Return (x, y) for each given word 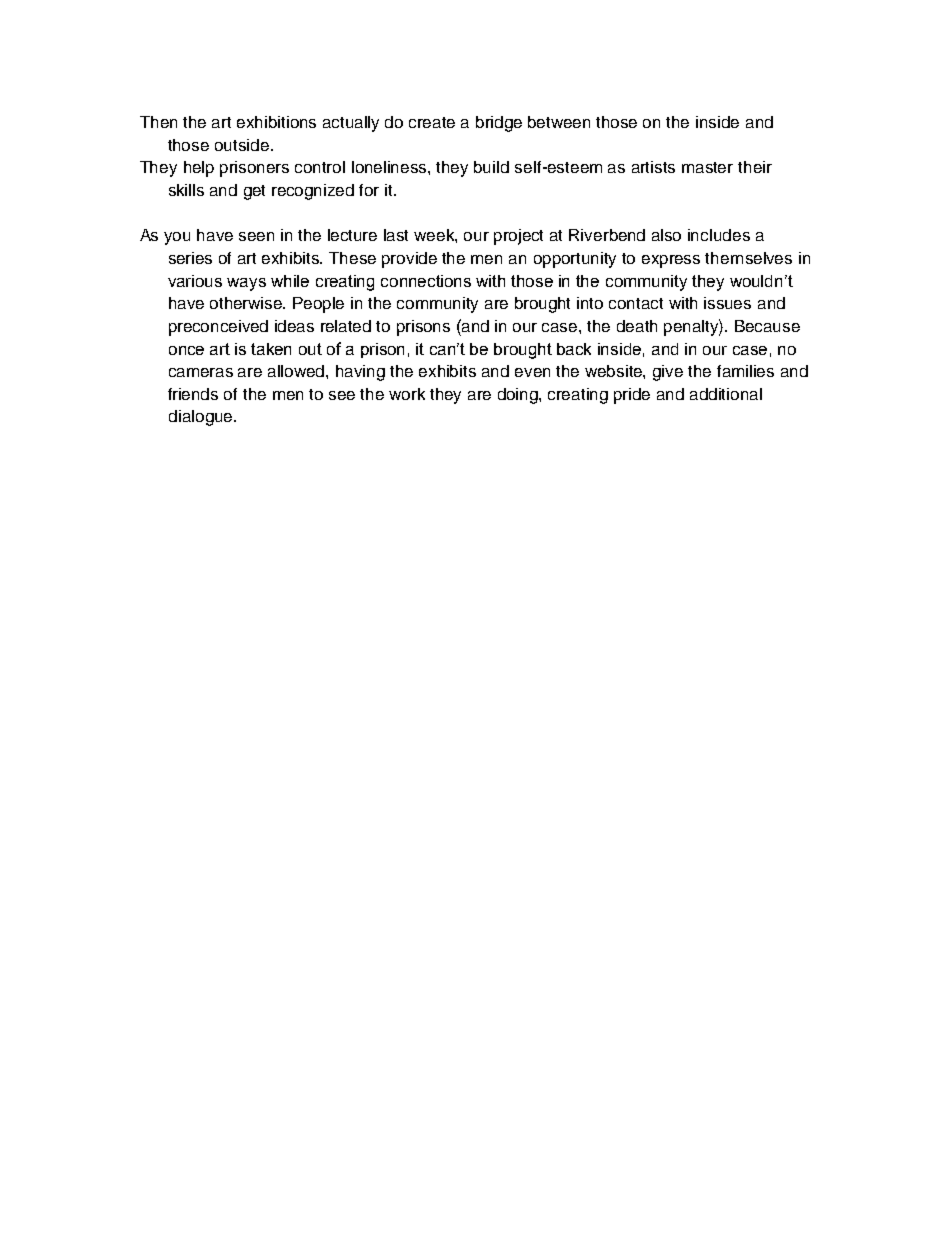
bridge (499, 124)
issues (727, 303)
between (559, 122)
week (435, 236)
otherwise (247, 303)
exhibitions (276, 122)
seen (256, 236)
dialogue (202, 418)
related (346, 326)
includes (719, 235)
